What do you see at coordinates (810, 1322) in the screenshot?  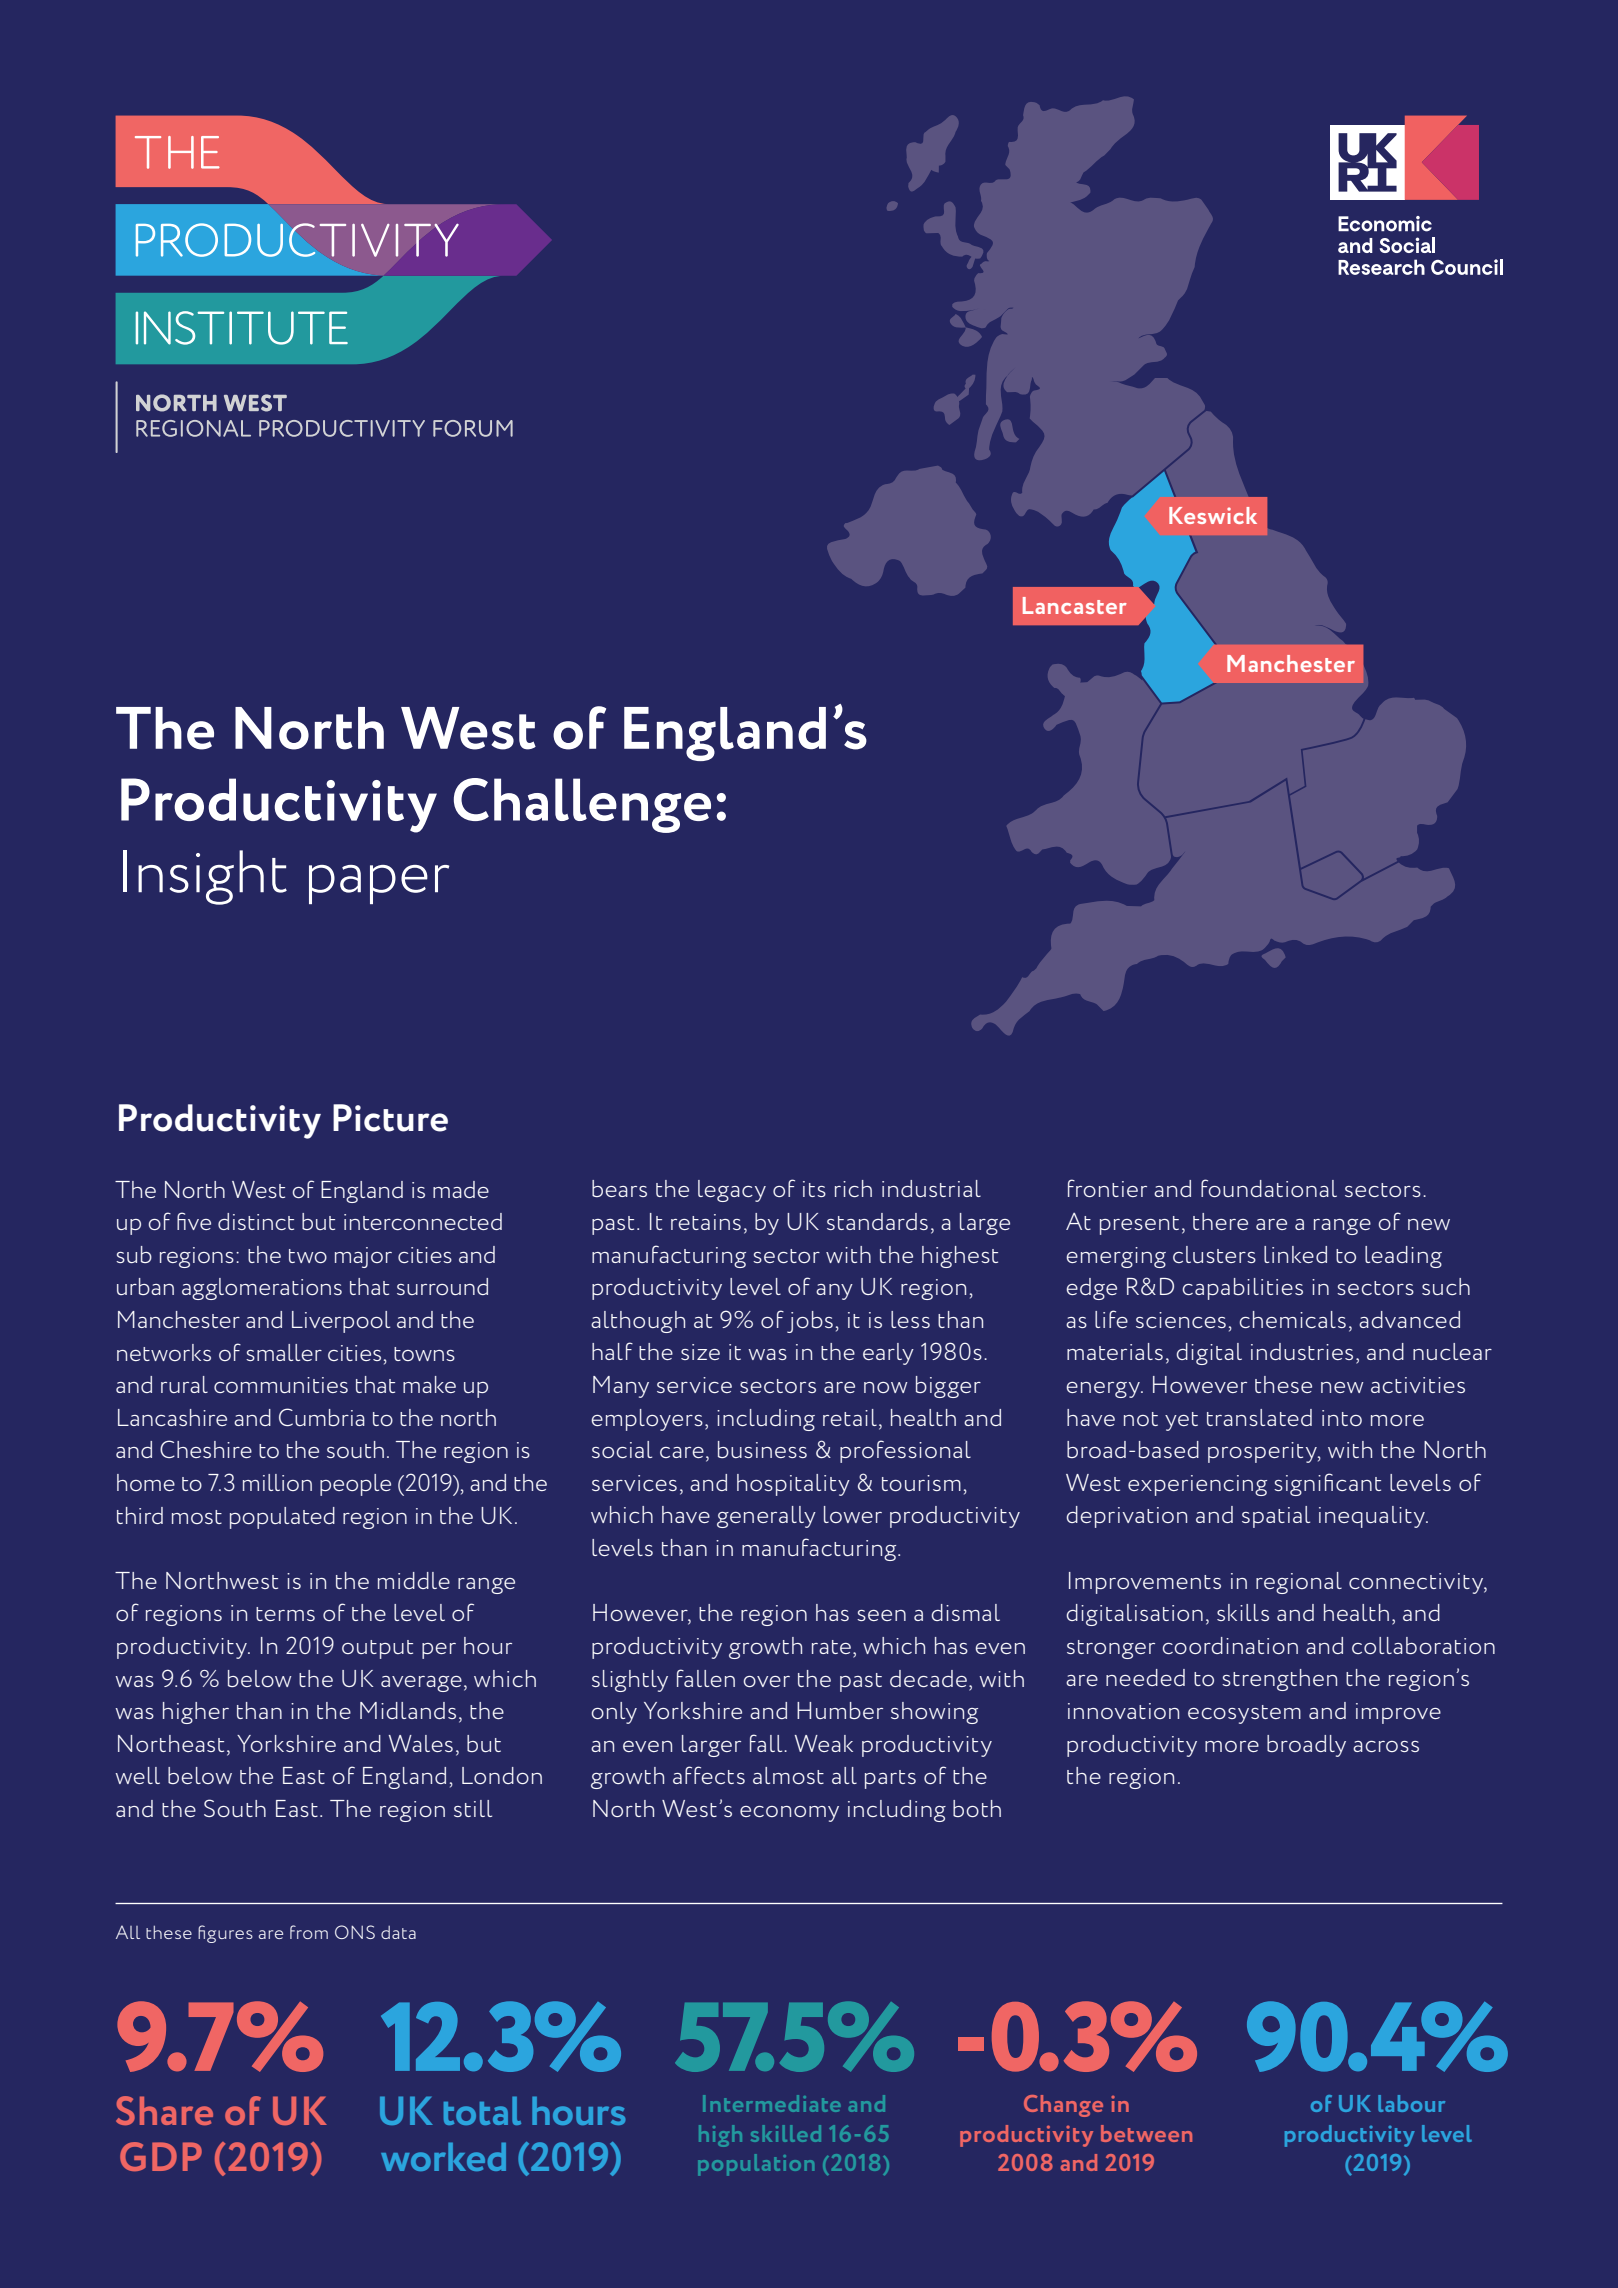 I see `jobs` at bounding box center [810, 1322].
